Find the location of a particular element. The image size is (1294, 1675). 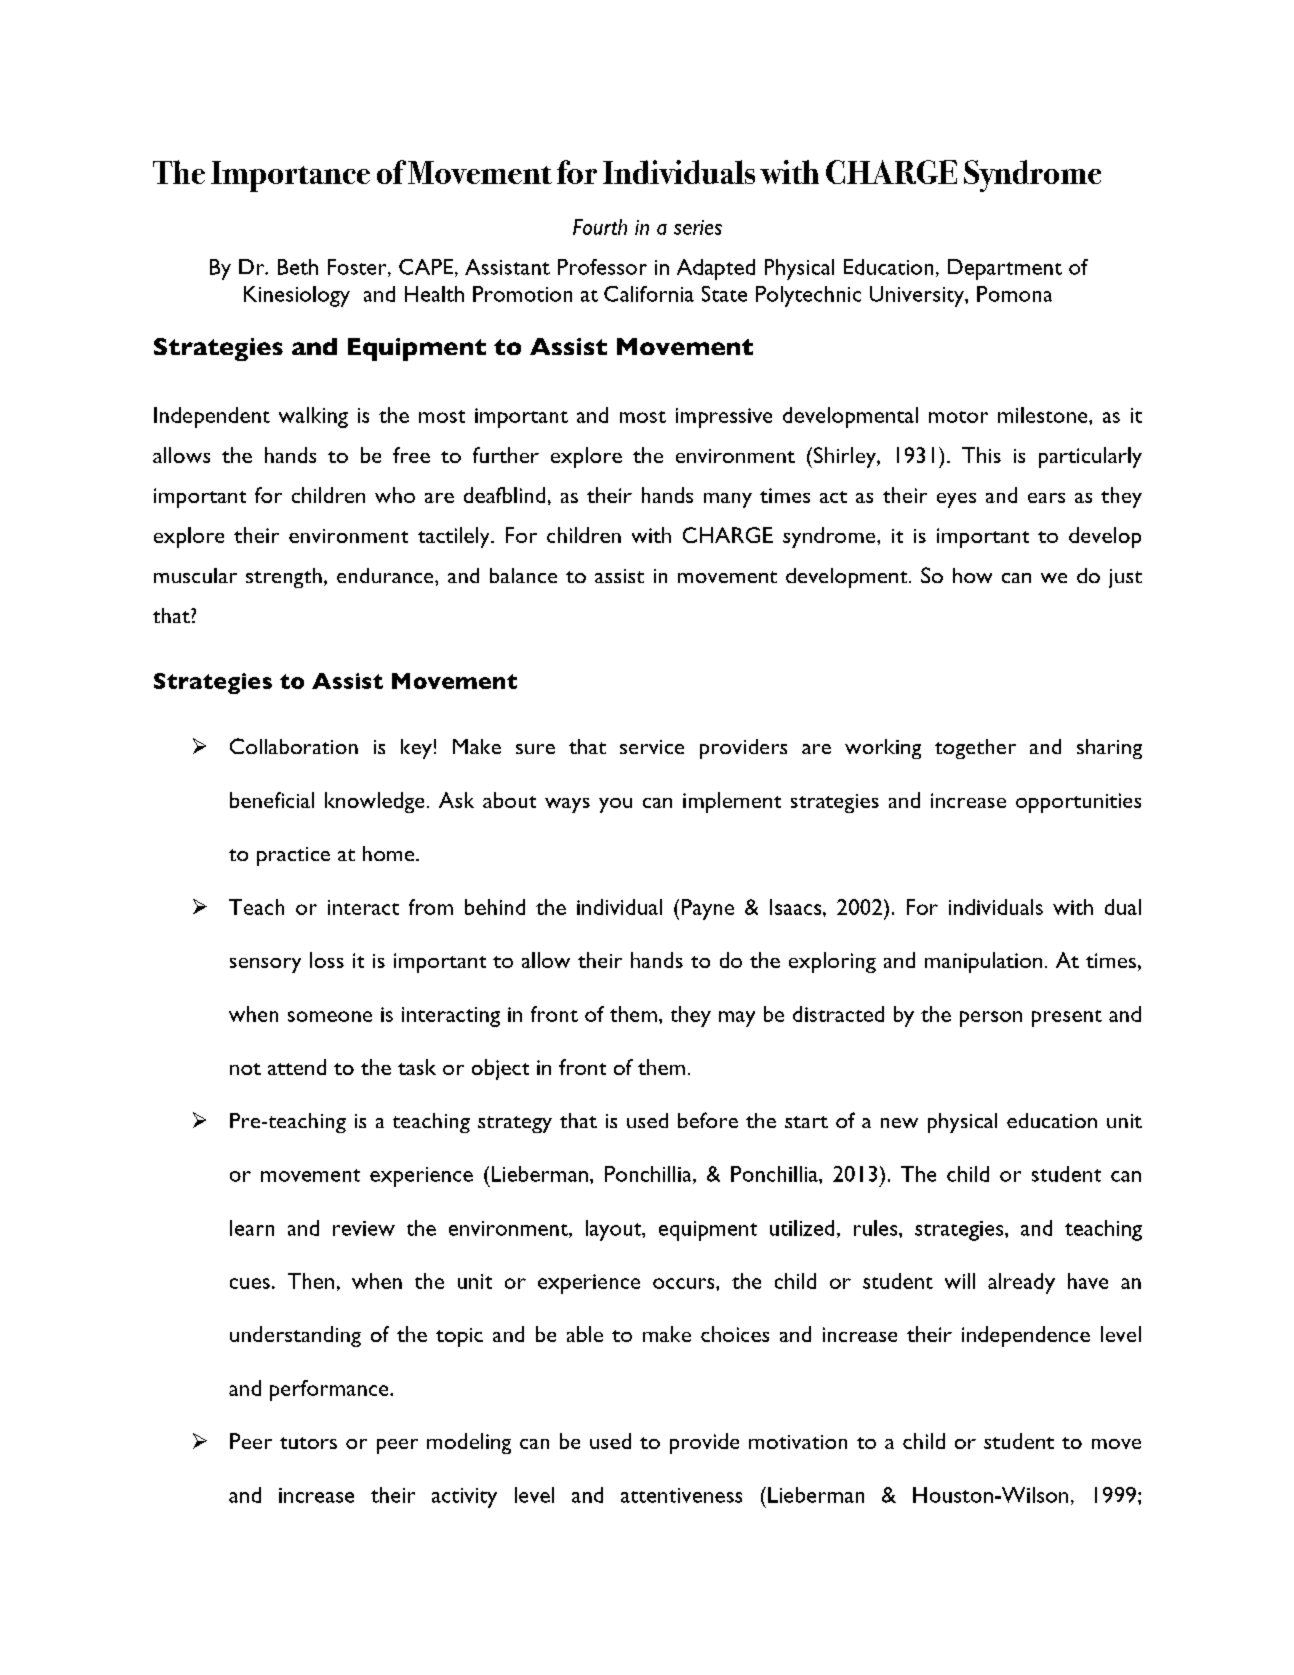

attentiveness is located at coordinates (681, 1495).
